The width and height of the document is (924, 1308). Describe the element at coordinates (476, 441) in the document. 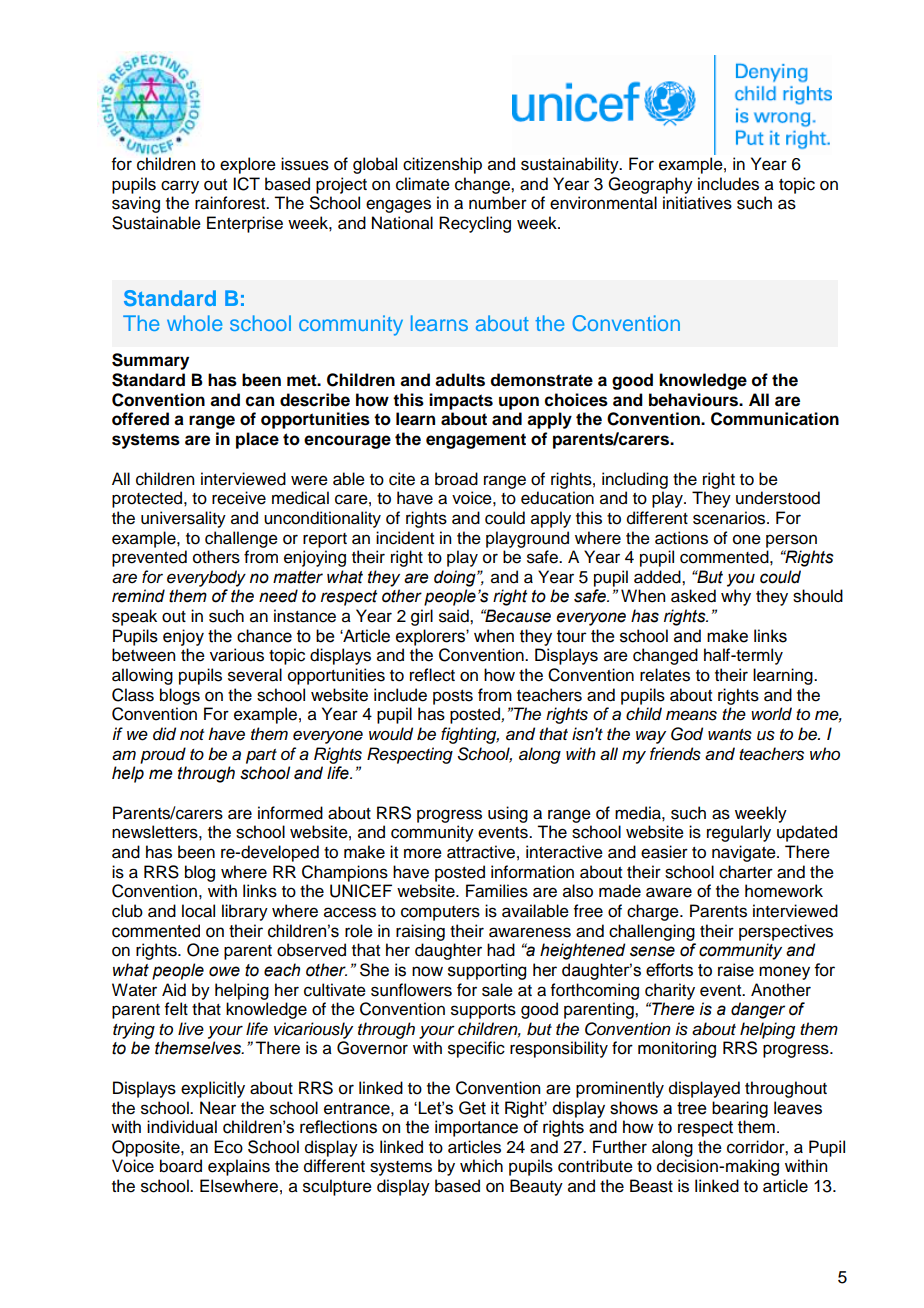

I see `engagement` at that location.
